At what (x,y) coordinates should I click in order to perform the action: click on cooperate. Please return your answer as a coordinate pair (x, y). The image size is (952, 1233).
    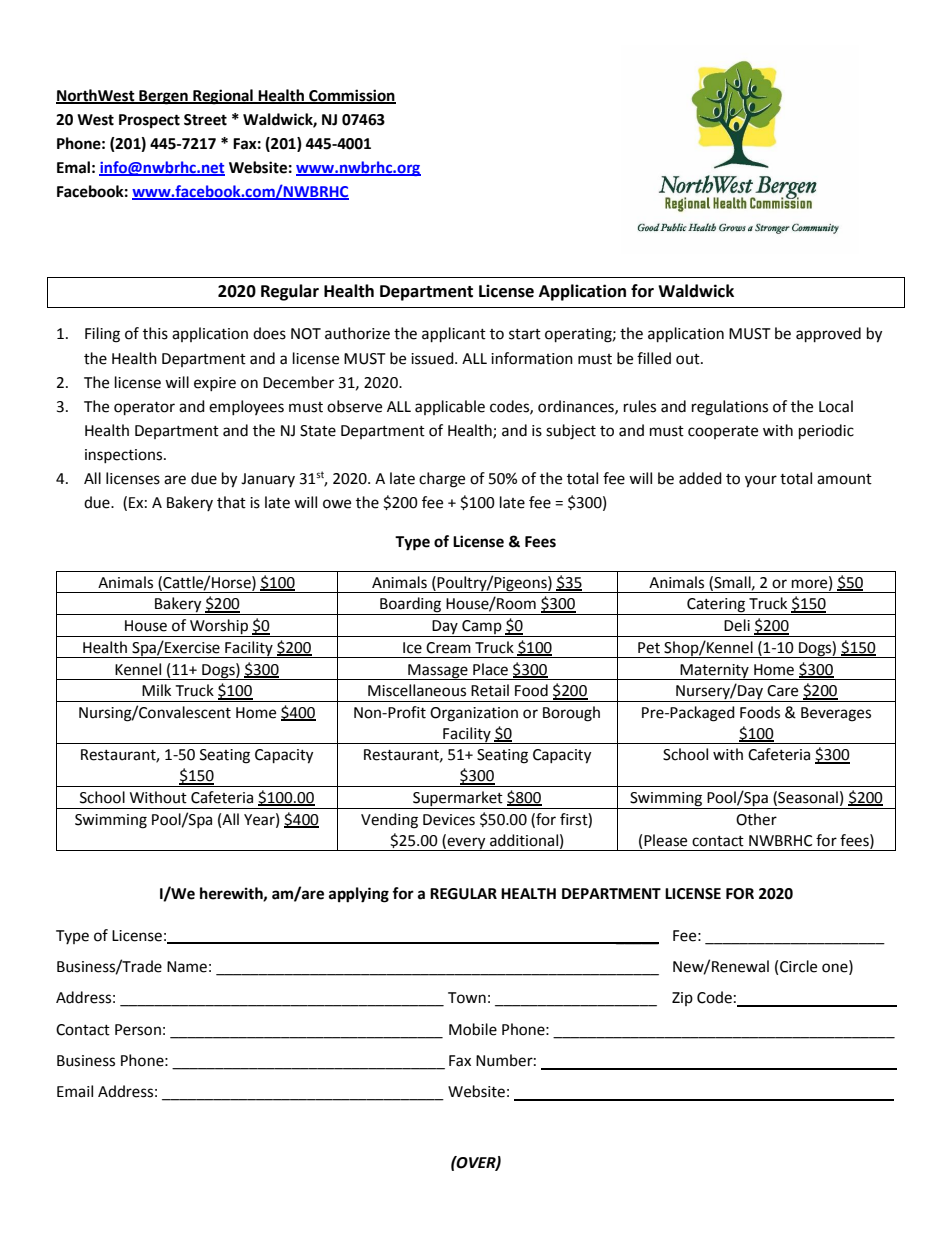
    Looking at the image, I should click on (723, 432).
